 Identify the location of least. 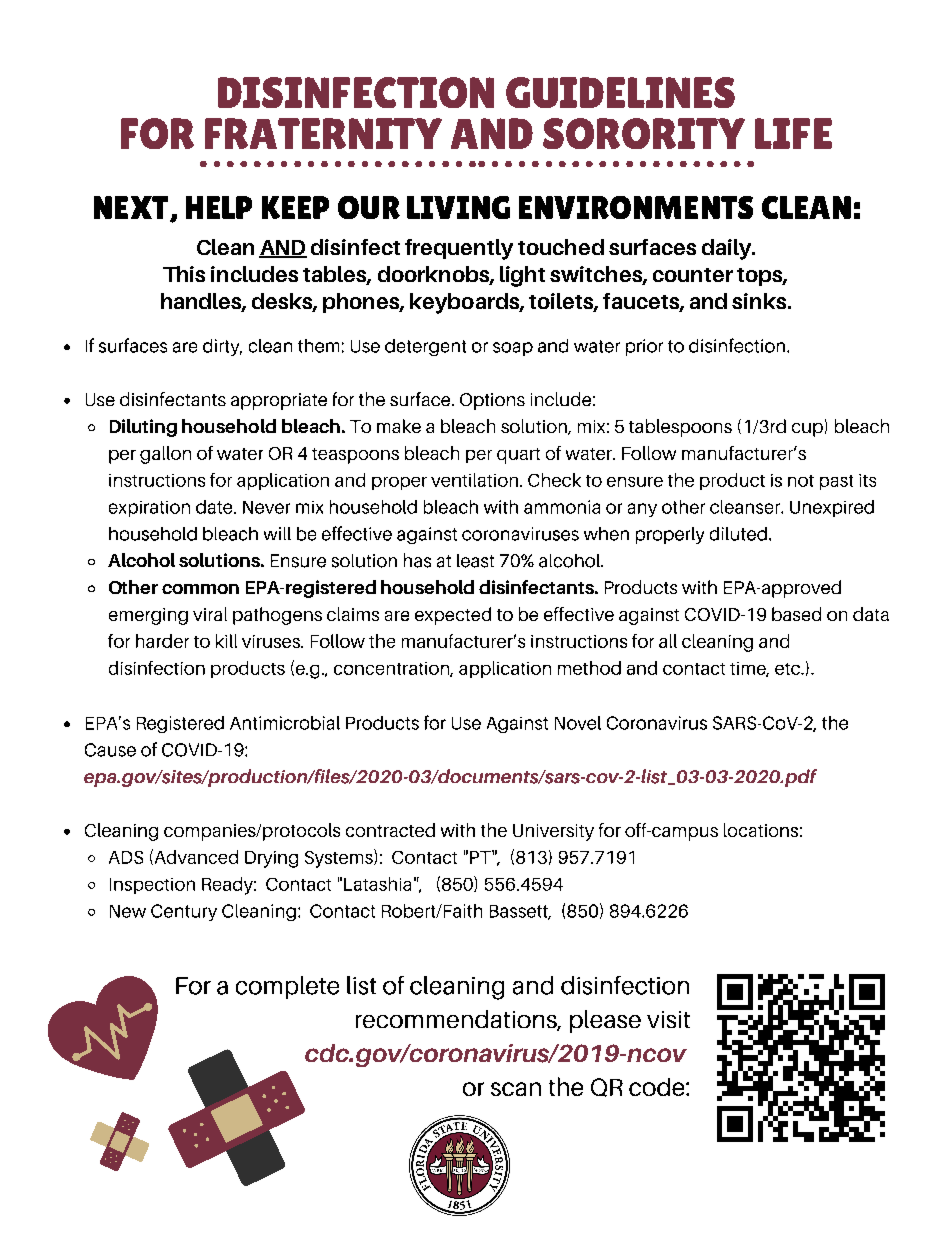
(475, 561).
